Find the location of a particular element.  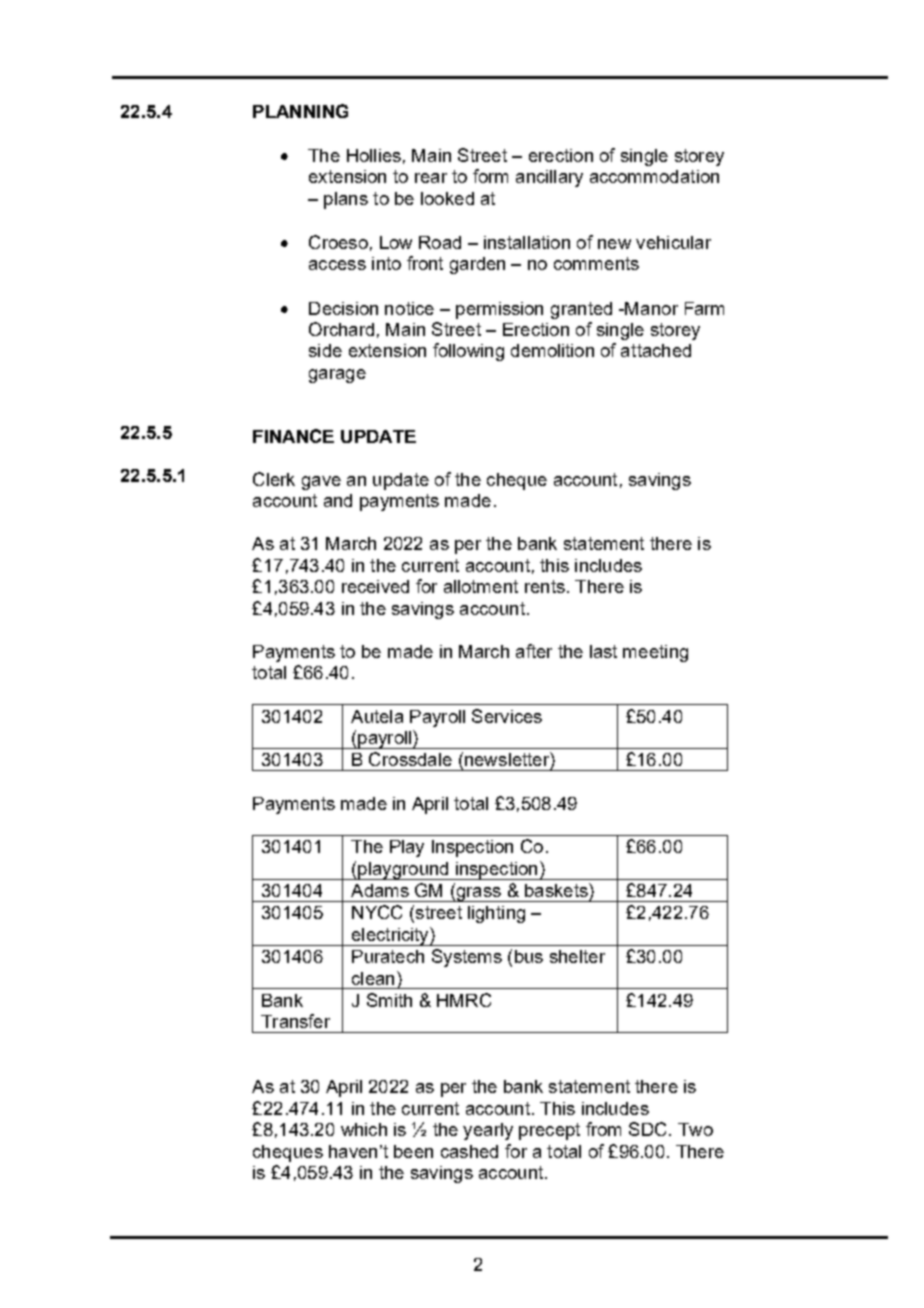

received is located at coordinates (375, 586).
